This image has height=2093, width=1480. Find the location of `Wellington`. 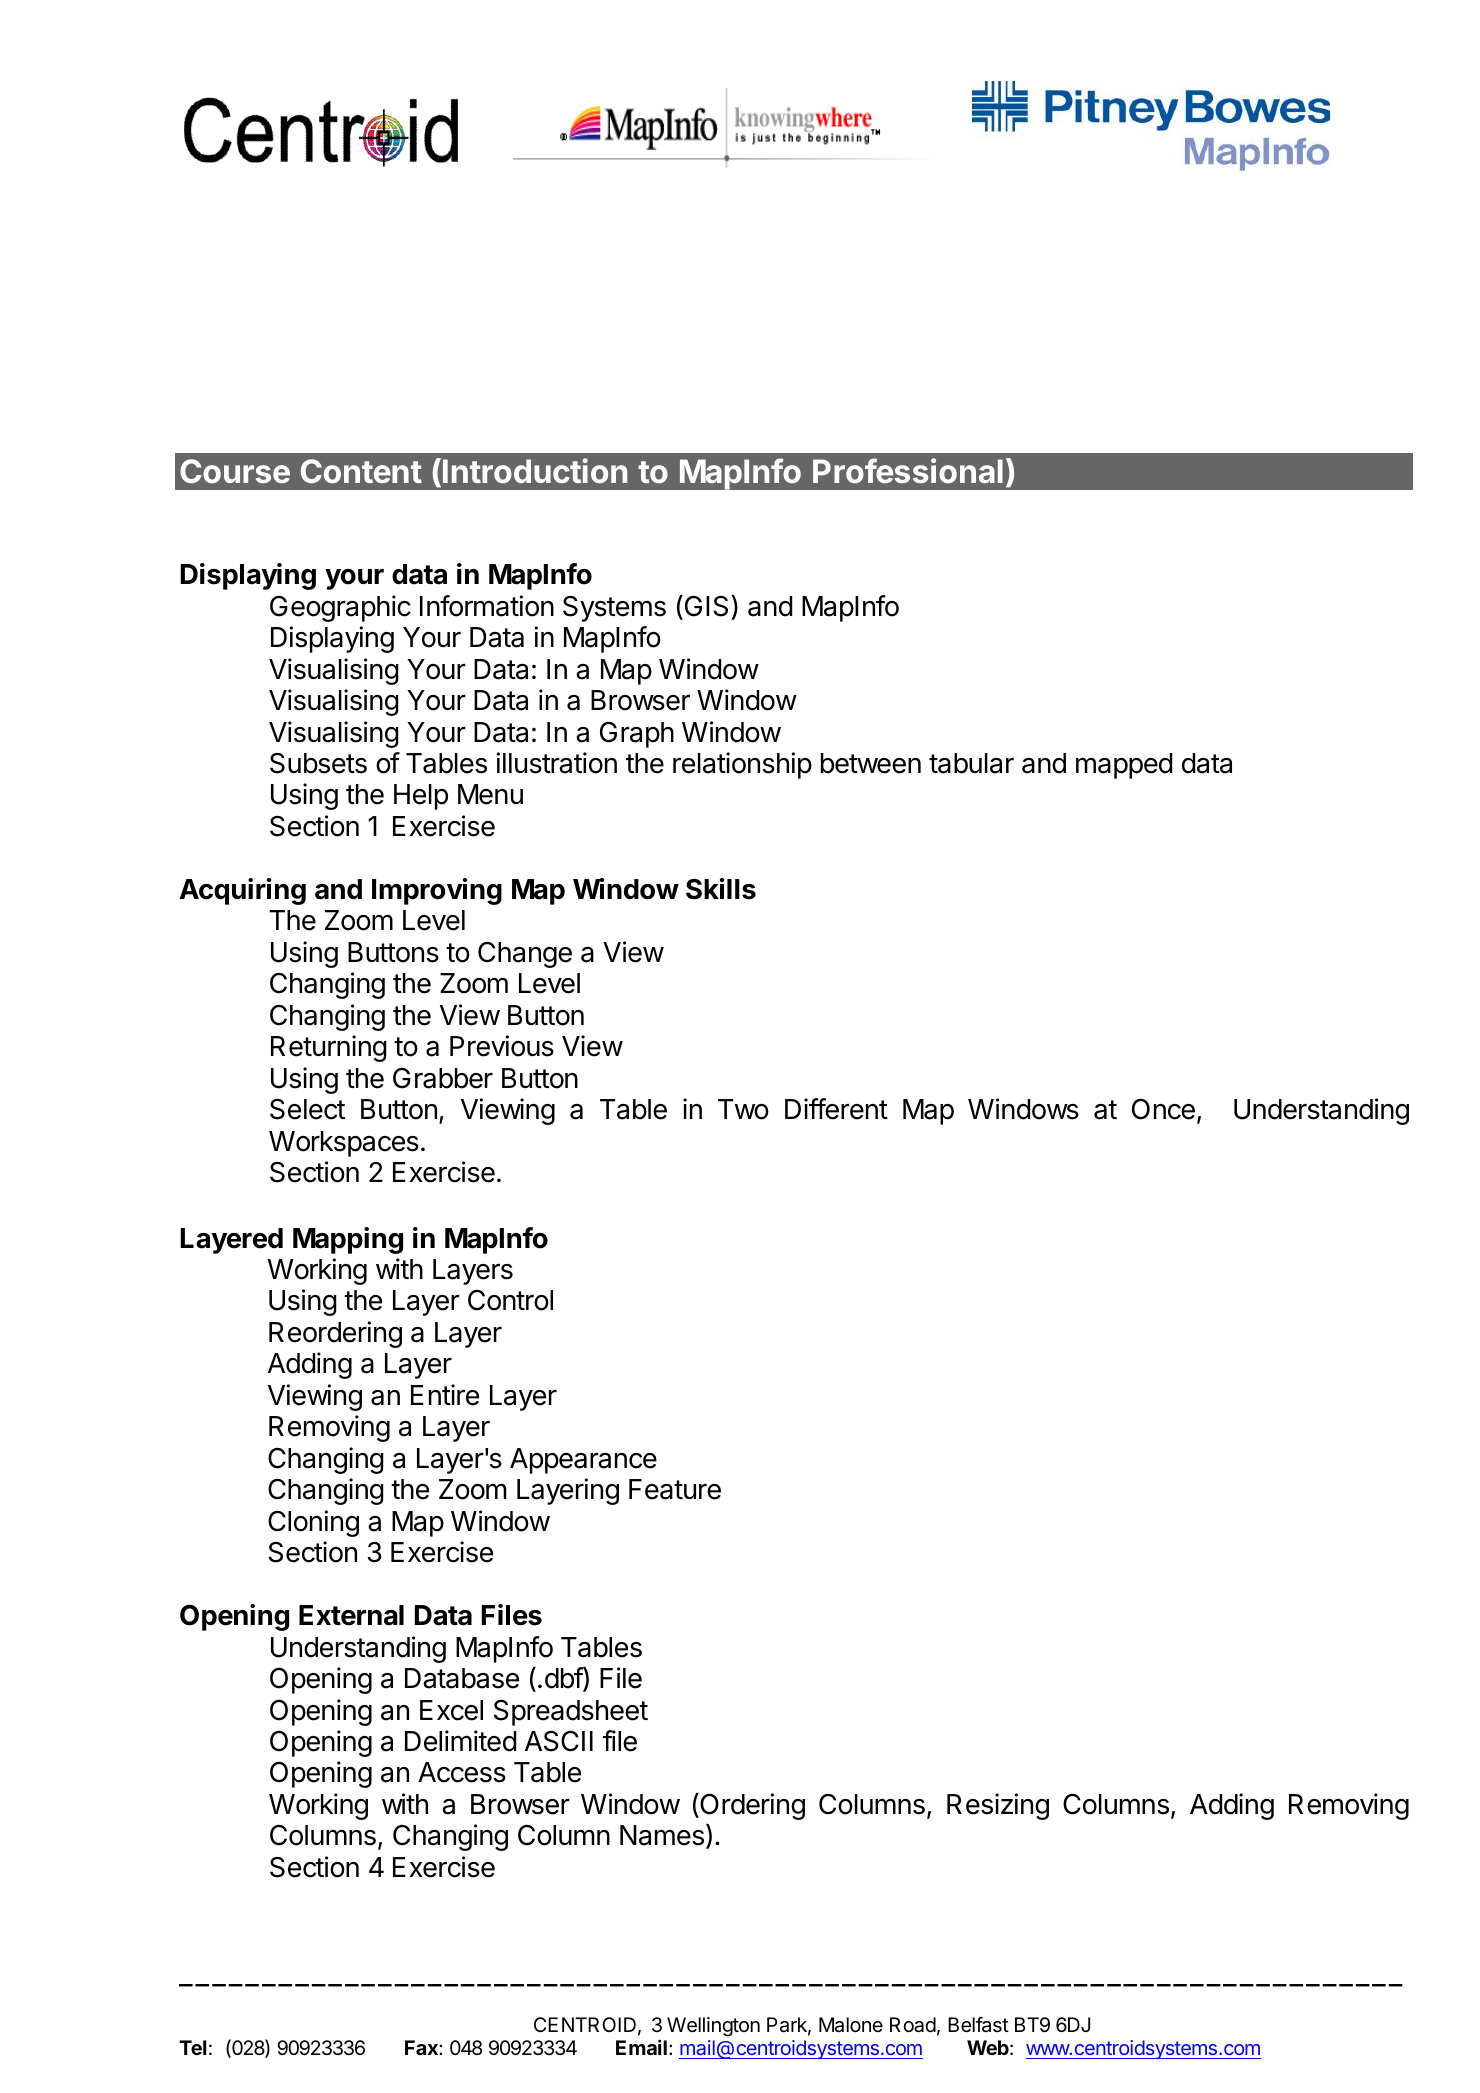

Wellington is located at coordinates (713, 2027).
